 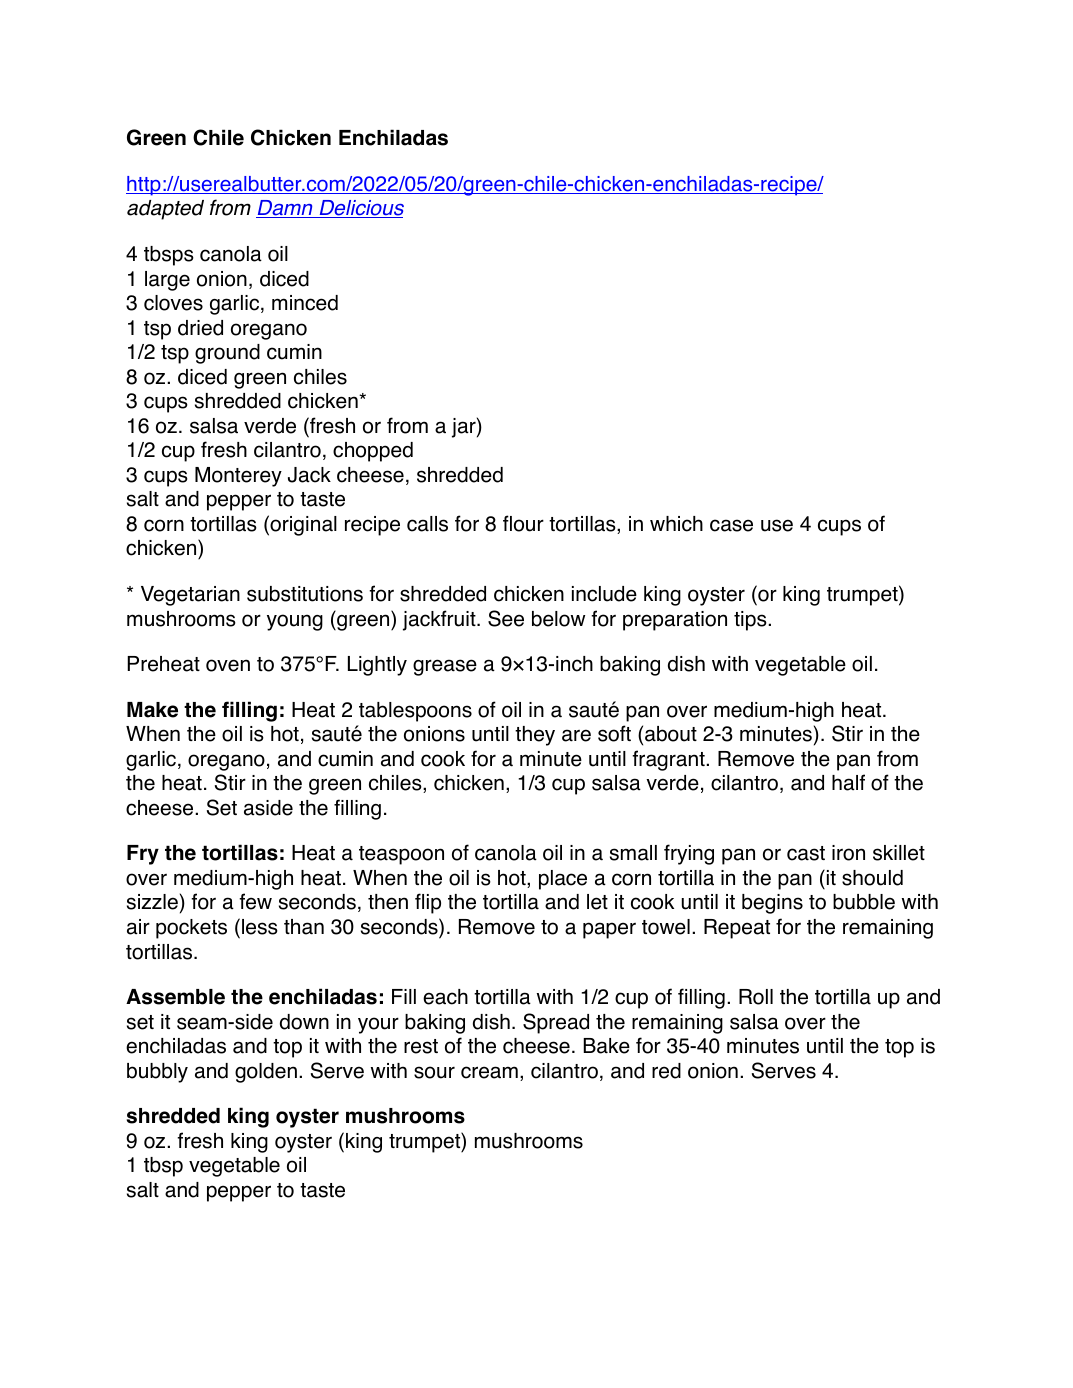 I want to click on half, so click(x=848, y=782).
